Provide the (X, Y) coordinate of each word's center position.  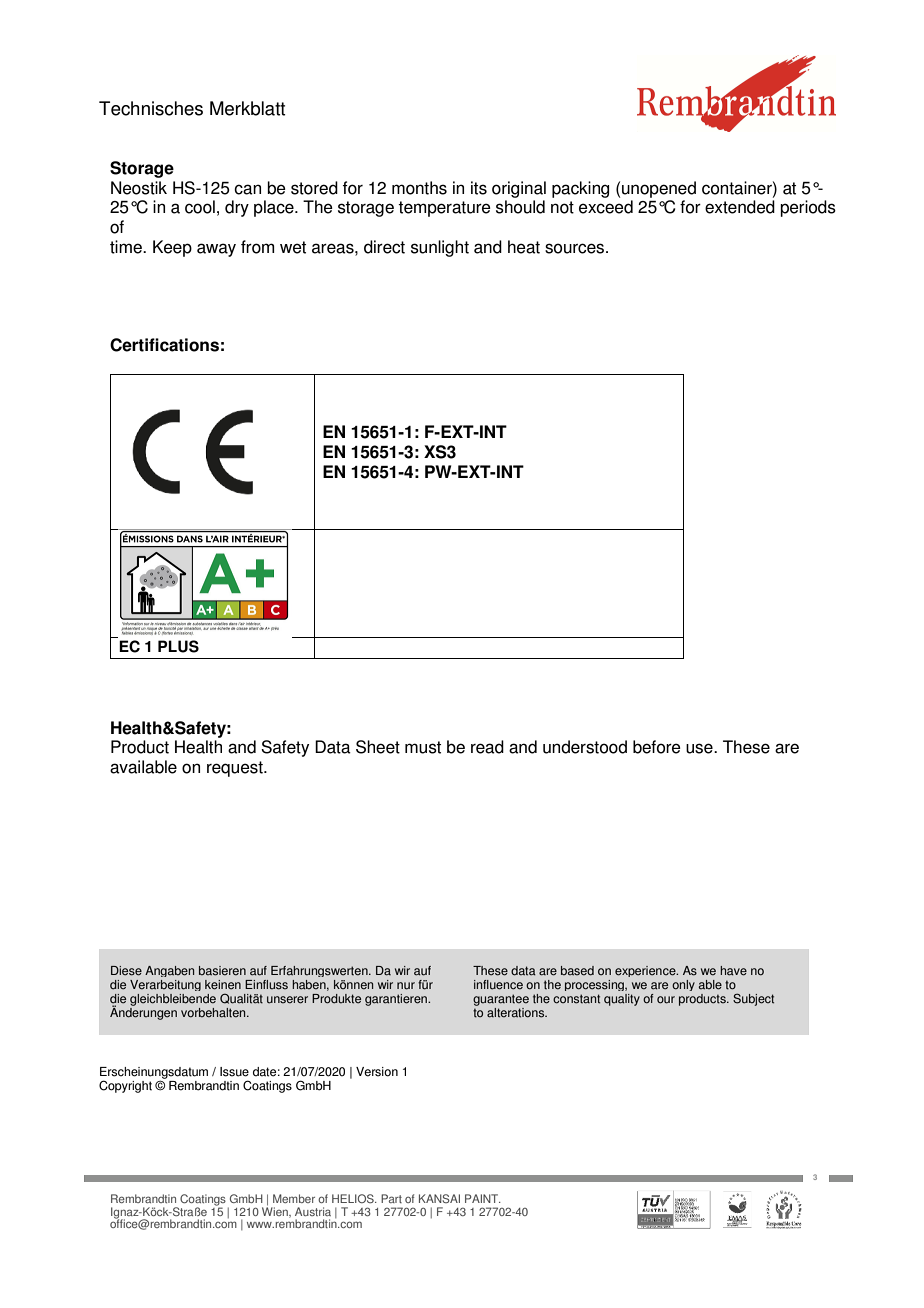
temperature (444, 209)
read (487, 747)
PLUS (178, 646)
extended (740, 207)
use (700, 748)
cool (200, 207)
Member (294, 1198)
